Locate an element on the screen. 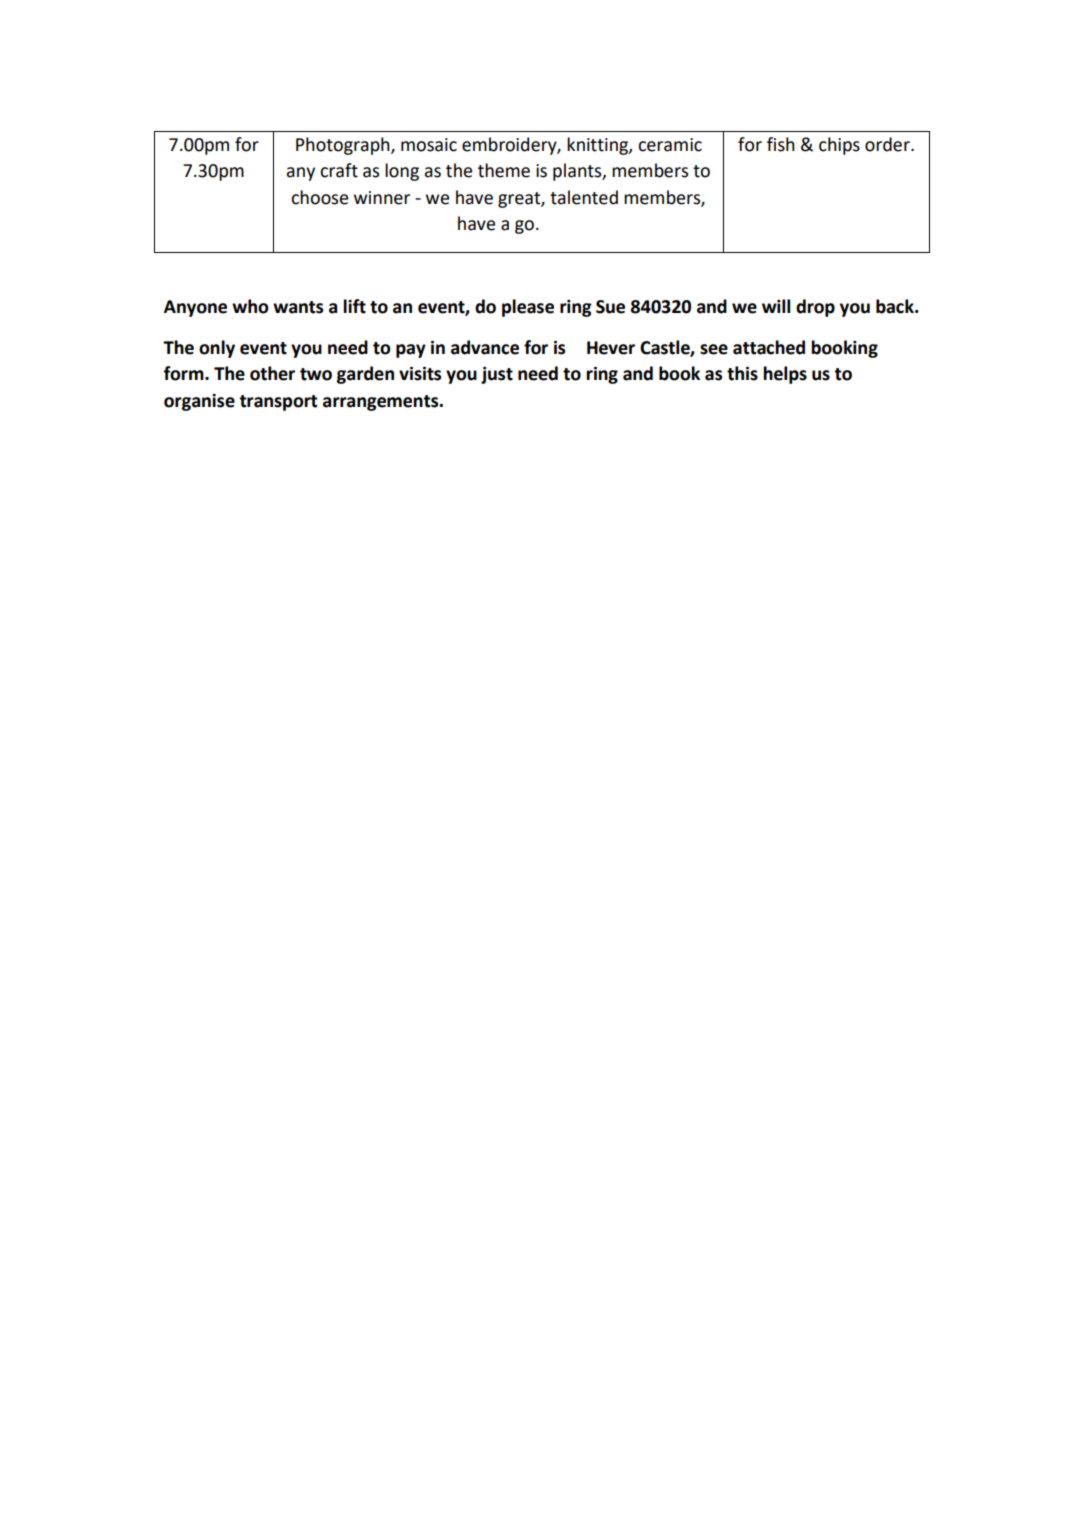  please is located at coordinates (528, 308).
